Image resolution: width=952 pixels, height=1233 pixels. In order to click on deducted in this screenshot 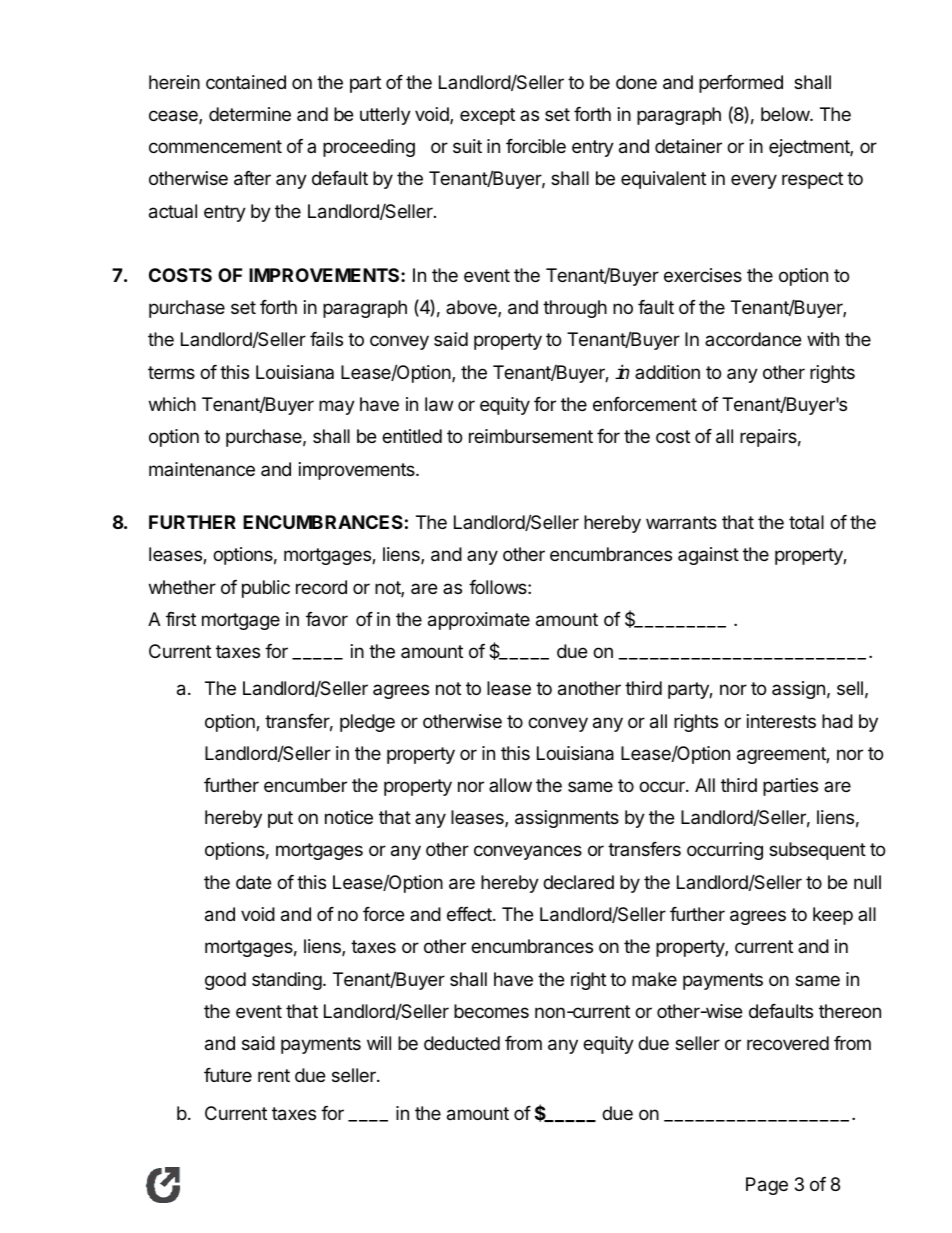, I will do `click(462, 1043)`.
